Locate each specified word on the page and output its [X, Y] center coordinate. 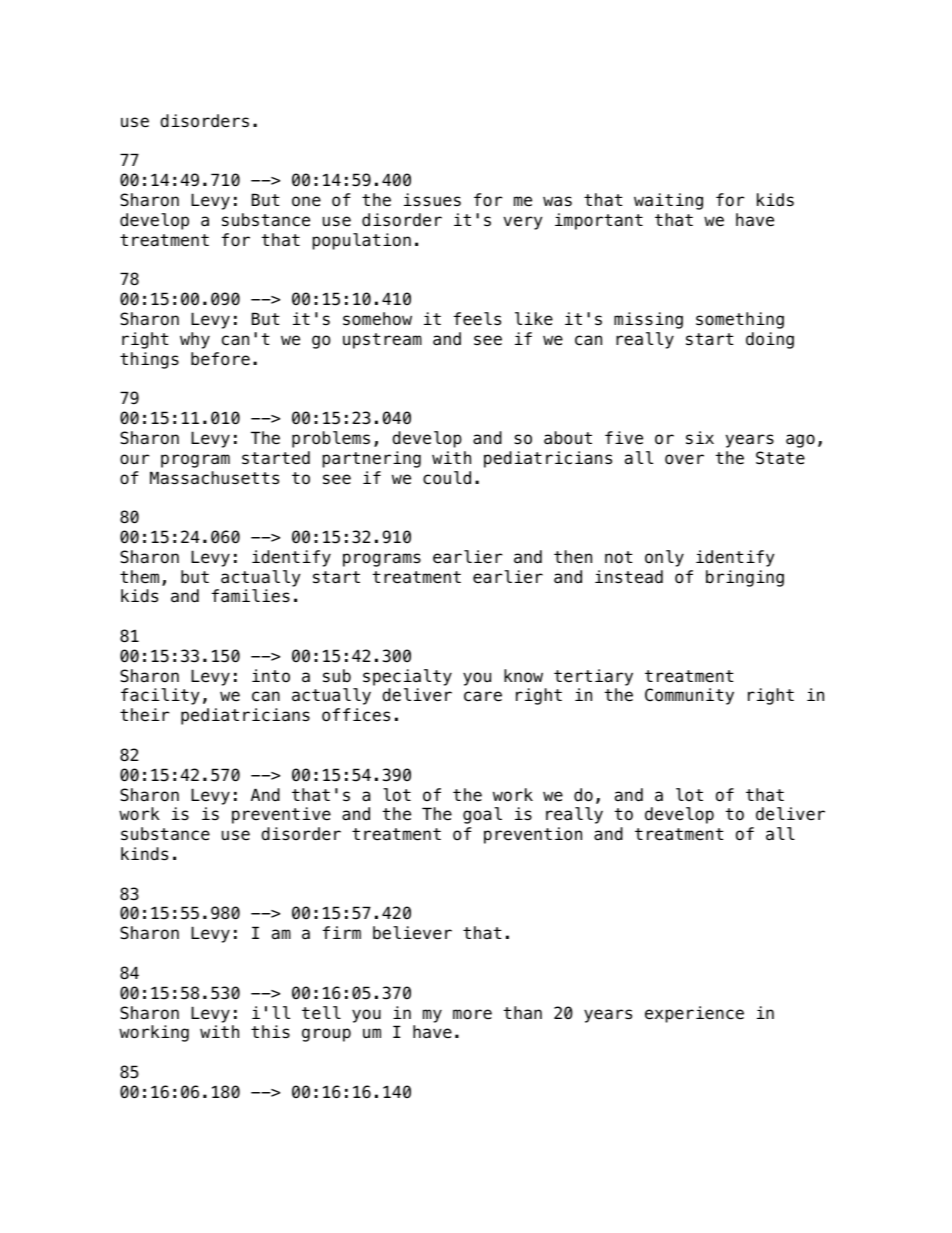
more [472, 1014]
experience [694, 1014]
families [251, 596]
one [306, 201]
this [270, 1032]
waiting [668, 201]
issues [432, 200]
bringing [745, 578]
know [523, 676]
